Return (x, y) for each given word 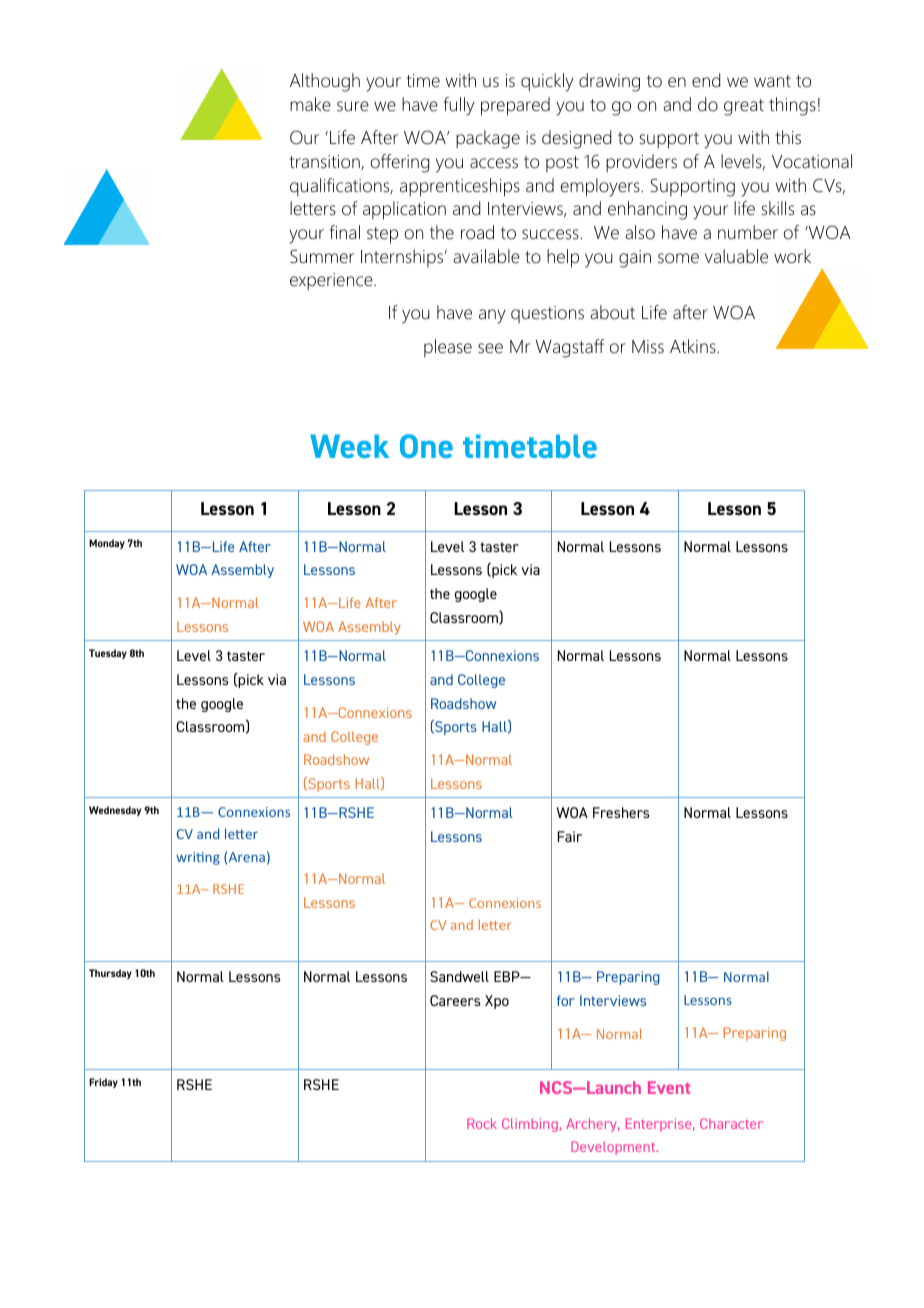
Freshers (621, 812)
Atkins (694, 346)
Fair (570, 836)
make (310, 104)
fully (459, 106)
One (426, 446)
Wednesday (115, 811)
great (744, 107)
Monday (107, 544)
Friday (103, 1083)
